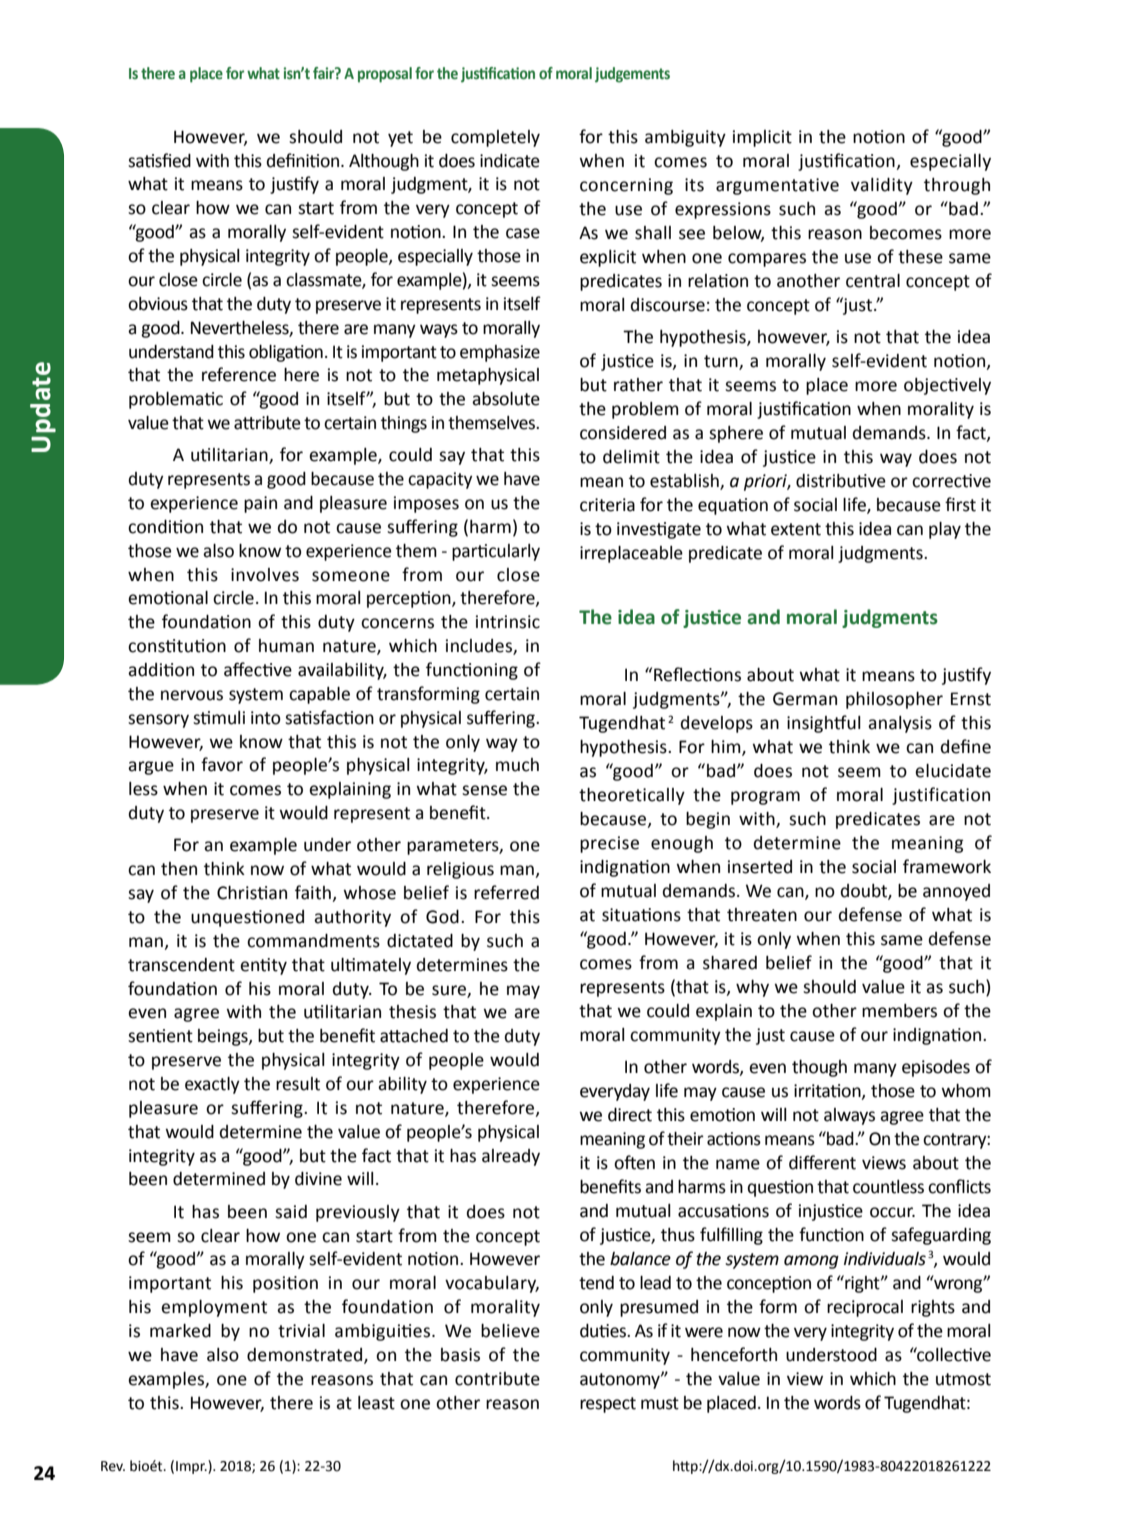 The height and width of the screenshot is (1531, 1142). Describe the element at coordinates (252, 893) in the screenshot. I see `Christian` at that location.
